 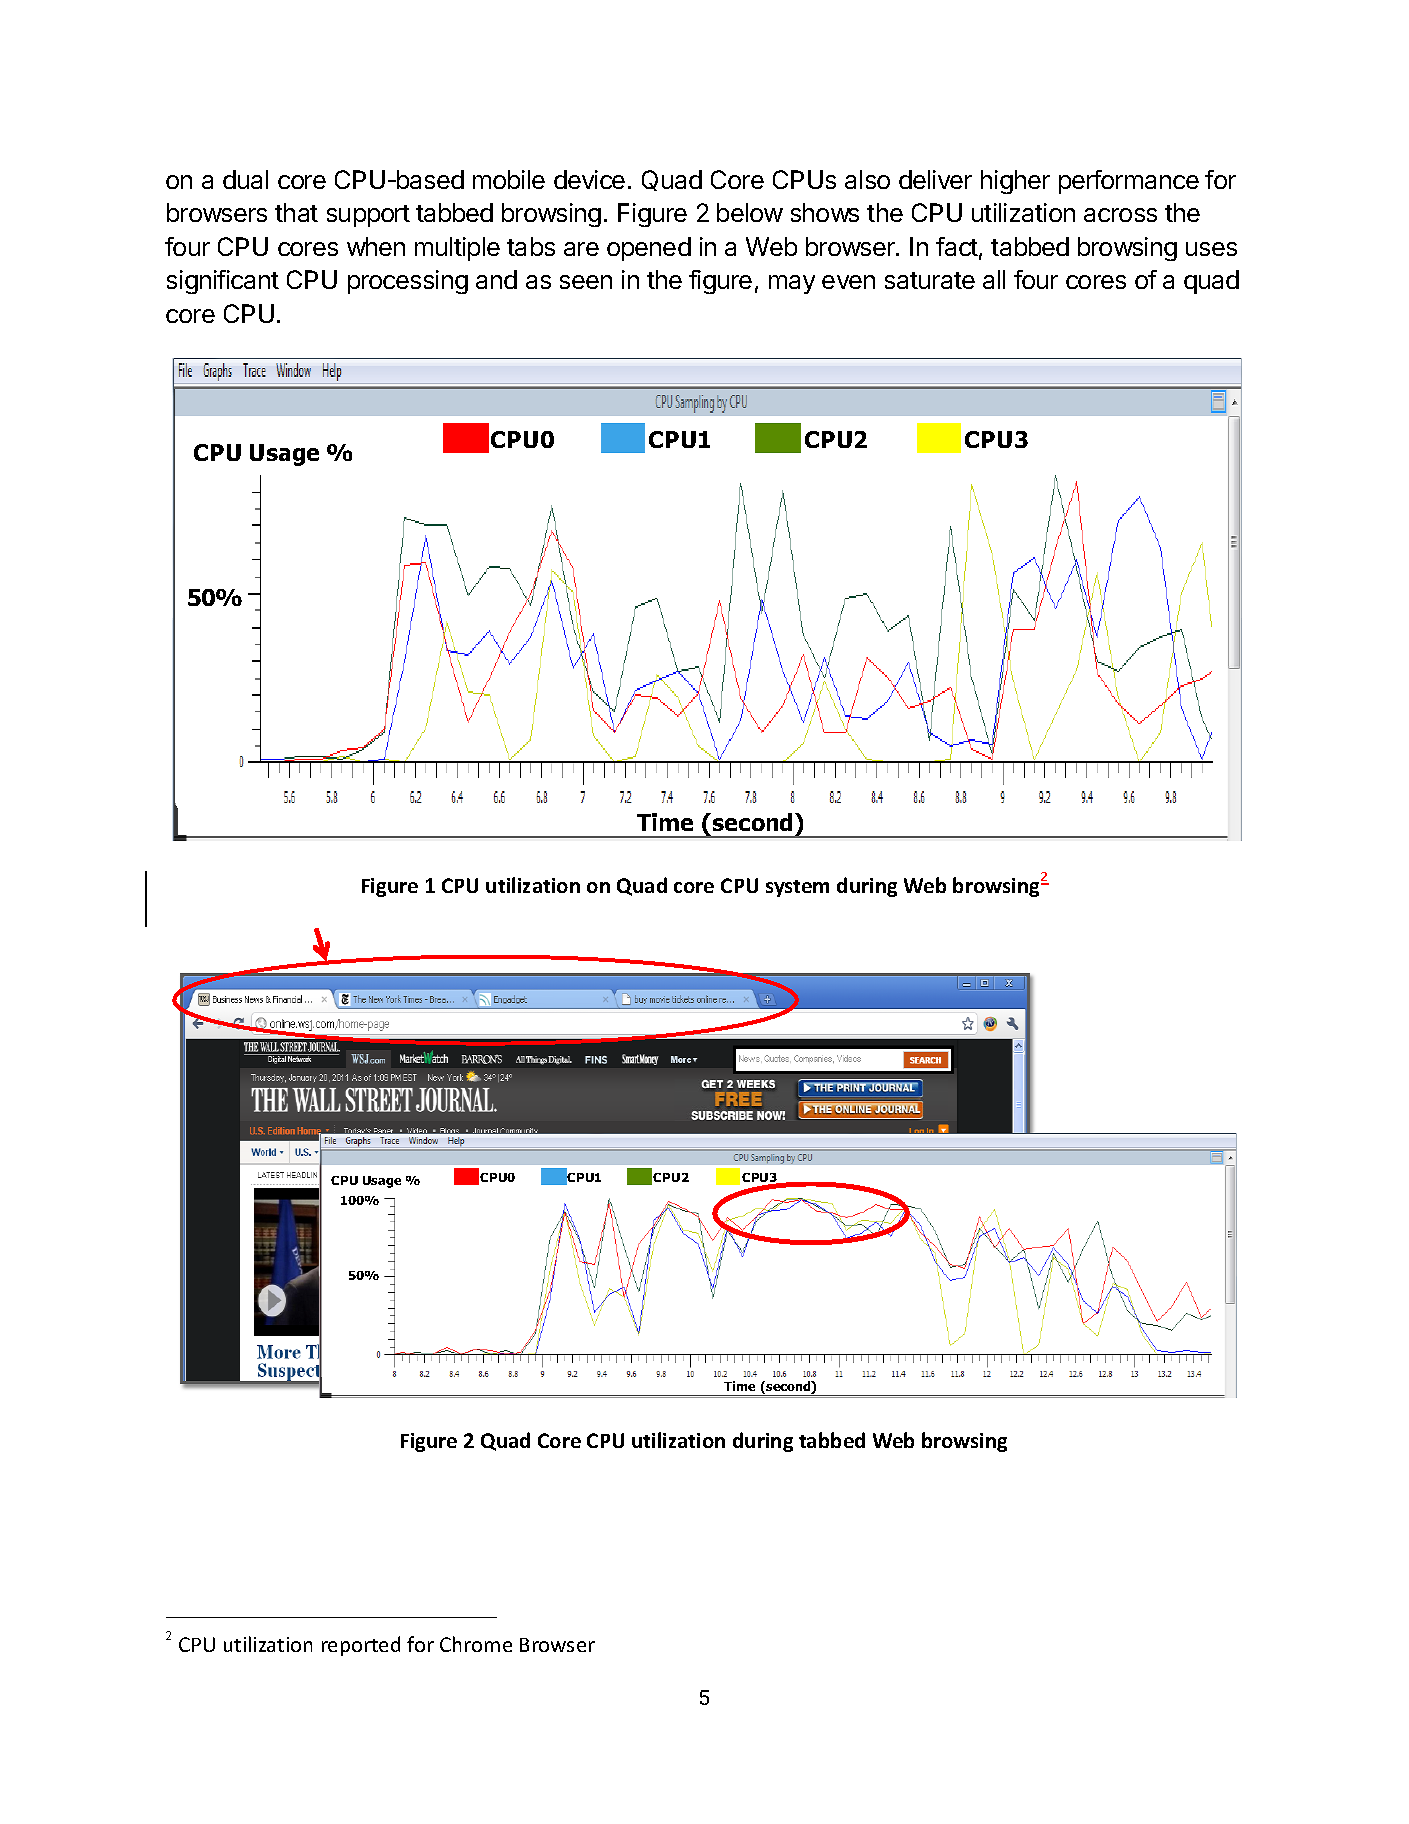 I want to click on support, so click(x=368, y=216).
